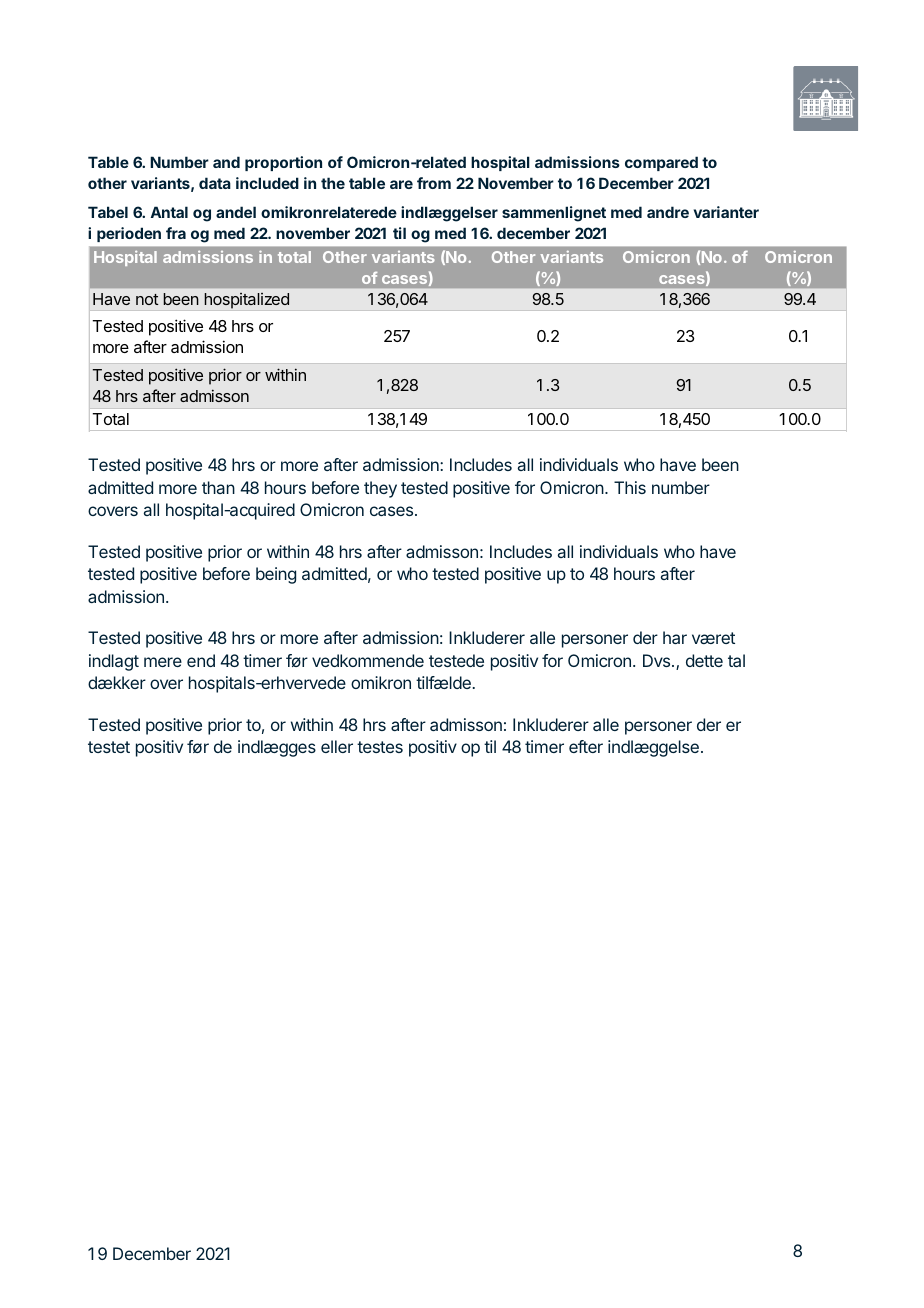  What do you see at coordinates (434, 183) in the screenshot?
I see `from` at bounding box center [434, 183].
